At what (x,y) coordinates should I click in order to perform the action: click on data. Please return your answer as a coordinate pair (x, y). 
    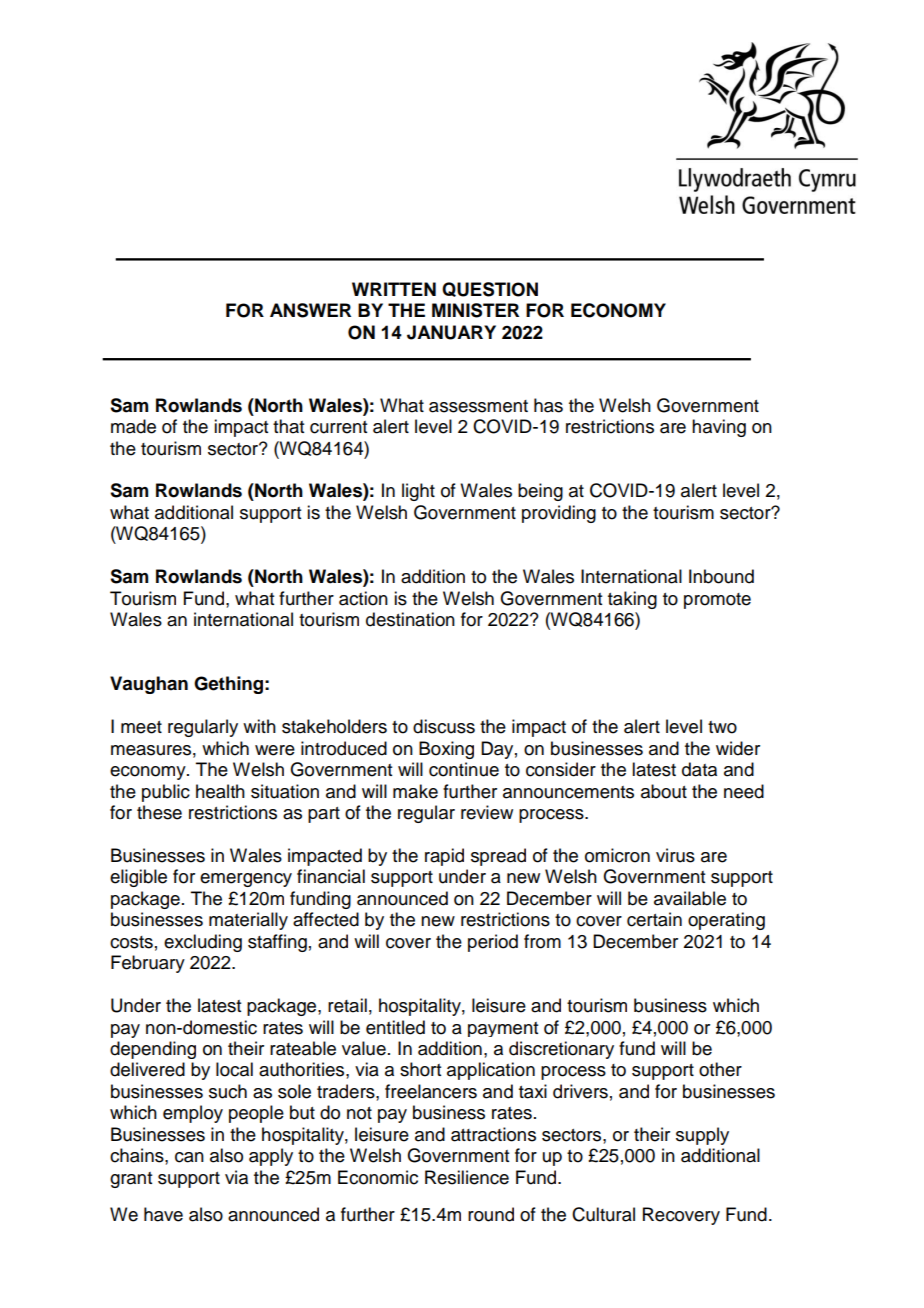
    Looking at the image, I should click on (699, 769).
